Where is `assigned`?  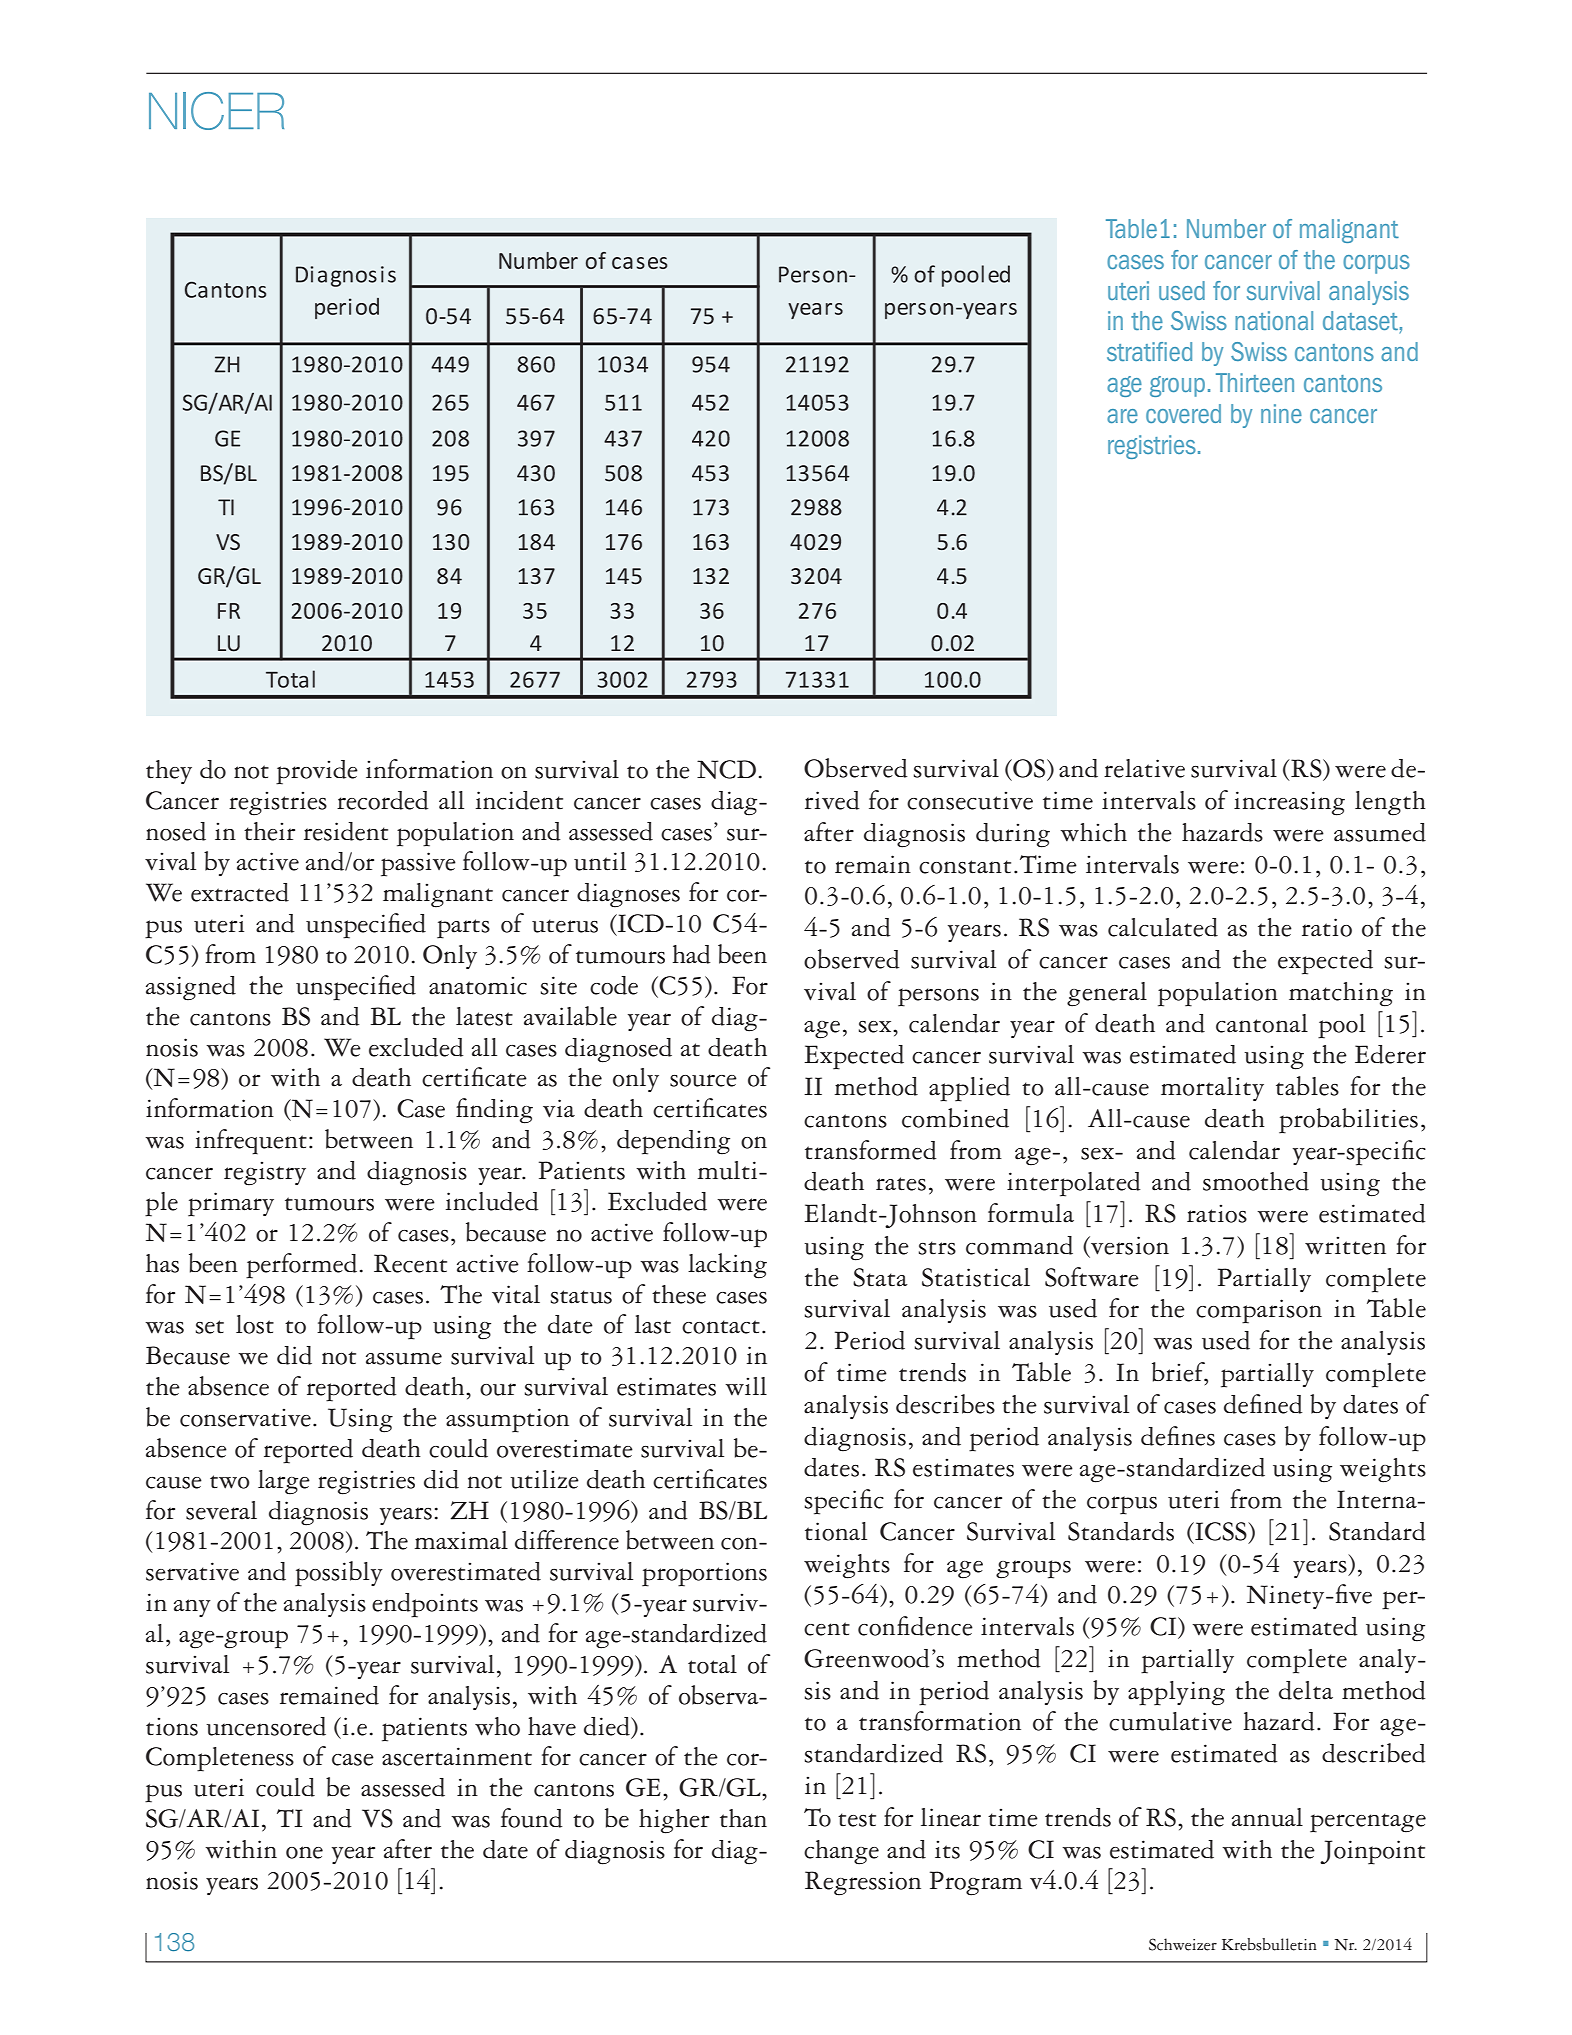 assigned is located at coordinates (191, 988).
